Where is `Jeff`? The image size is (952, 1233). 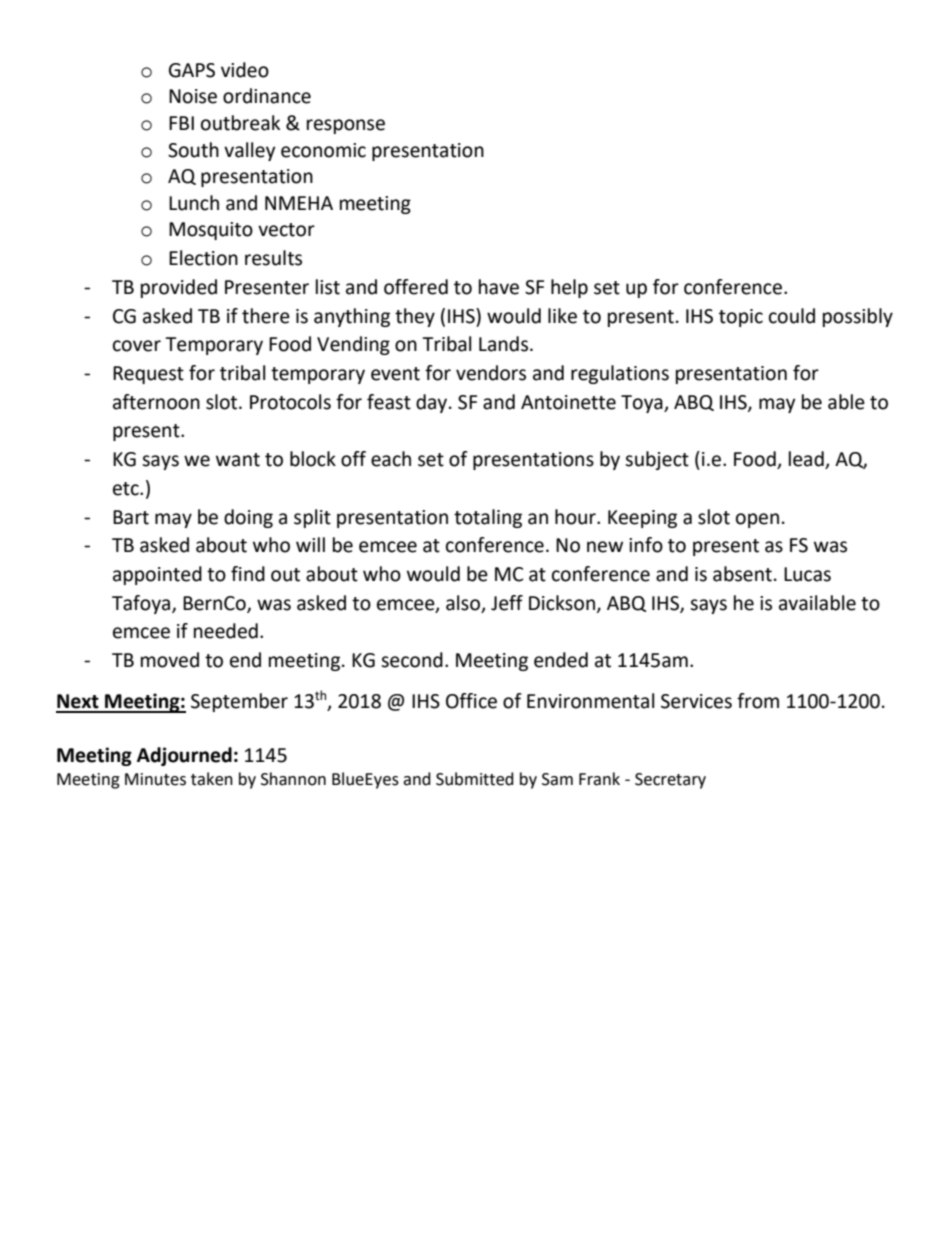
Jeff is located at coordinates (507, 603).
